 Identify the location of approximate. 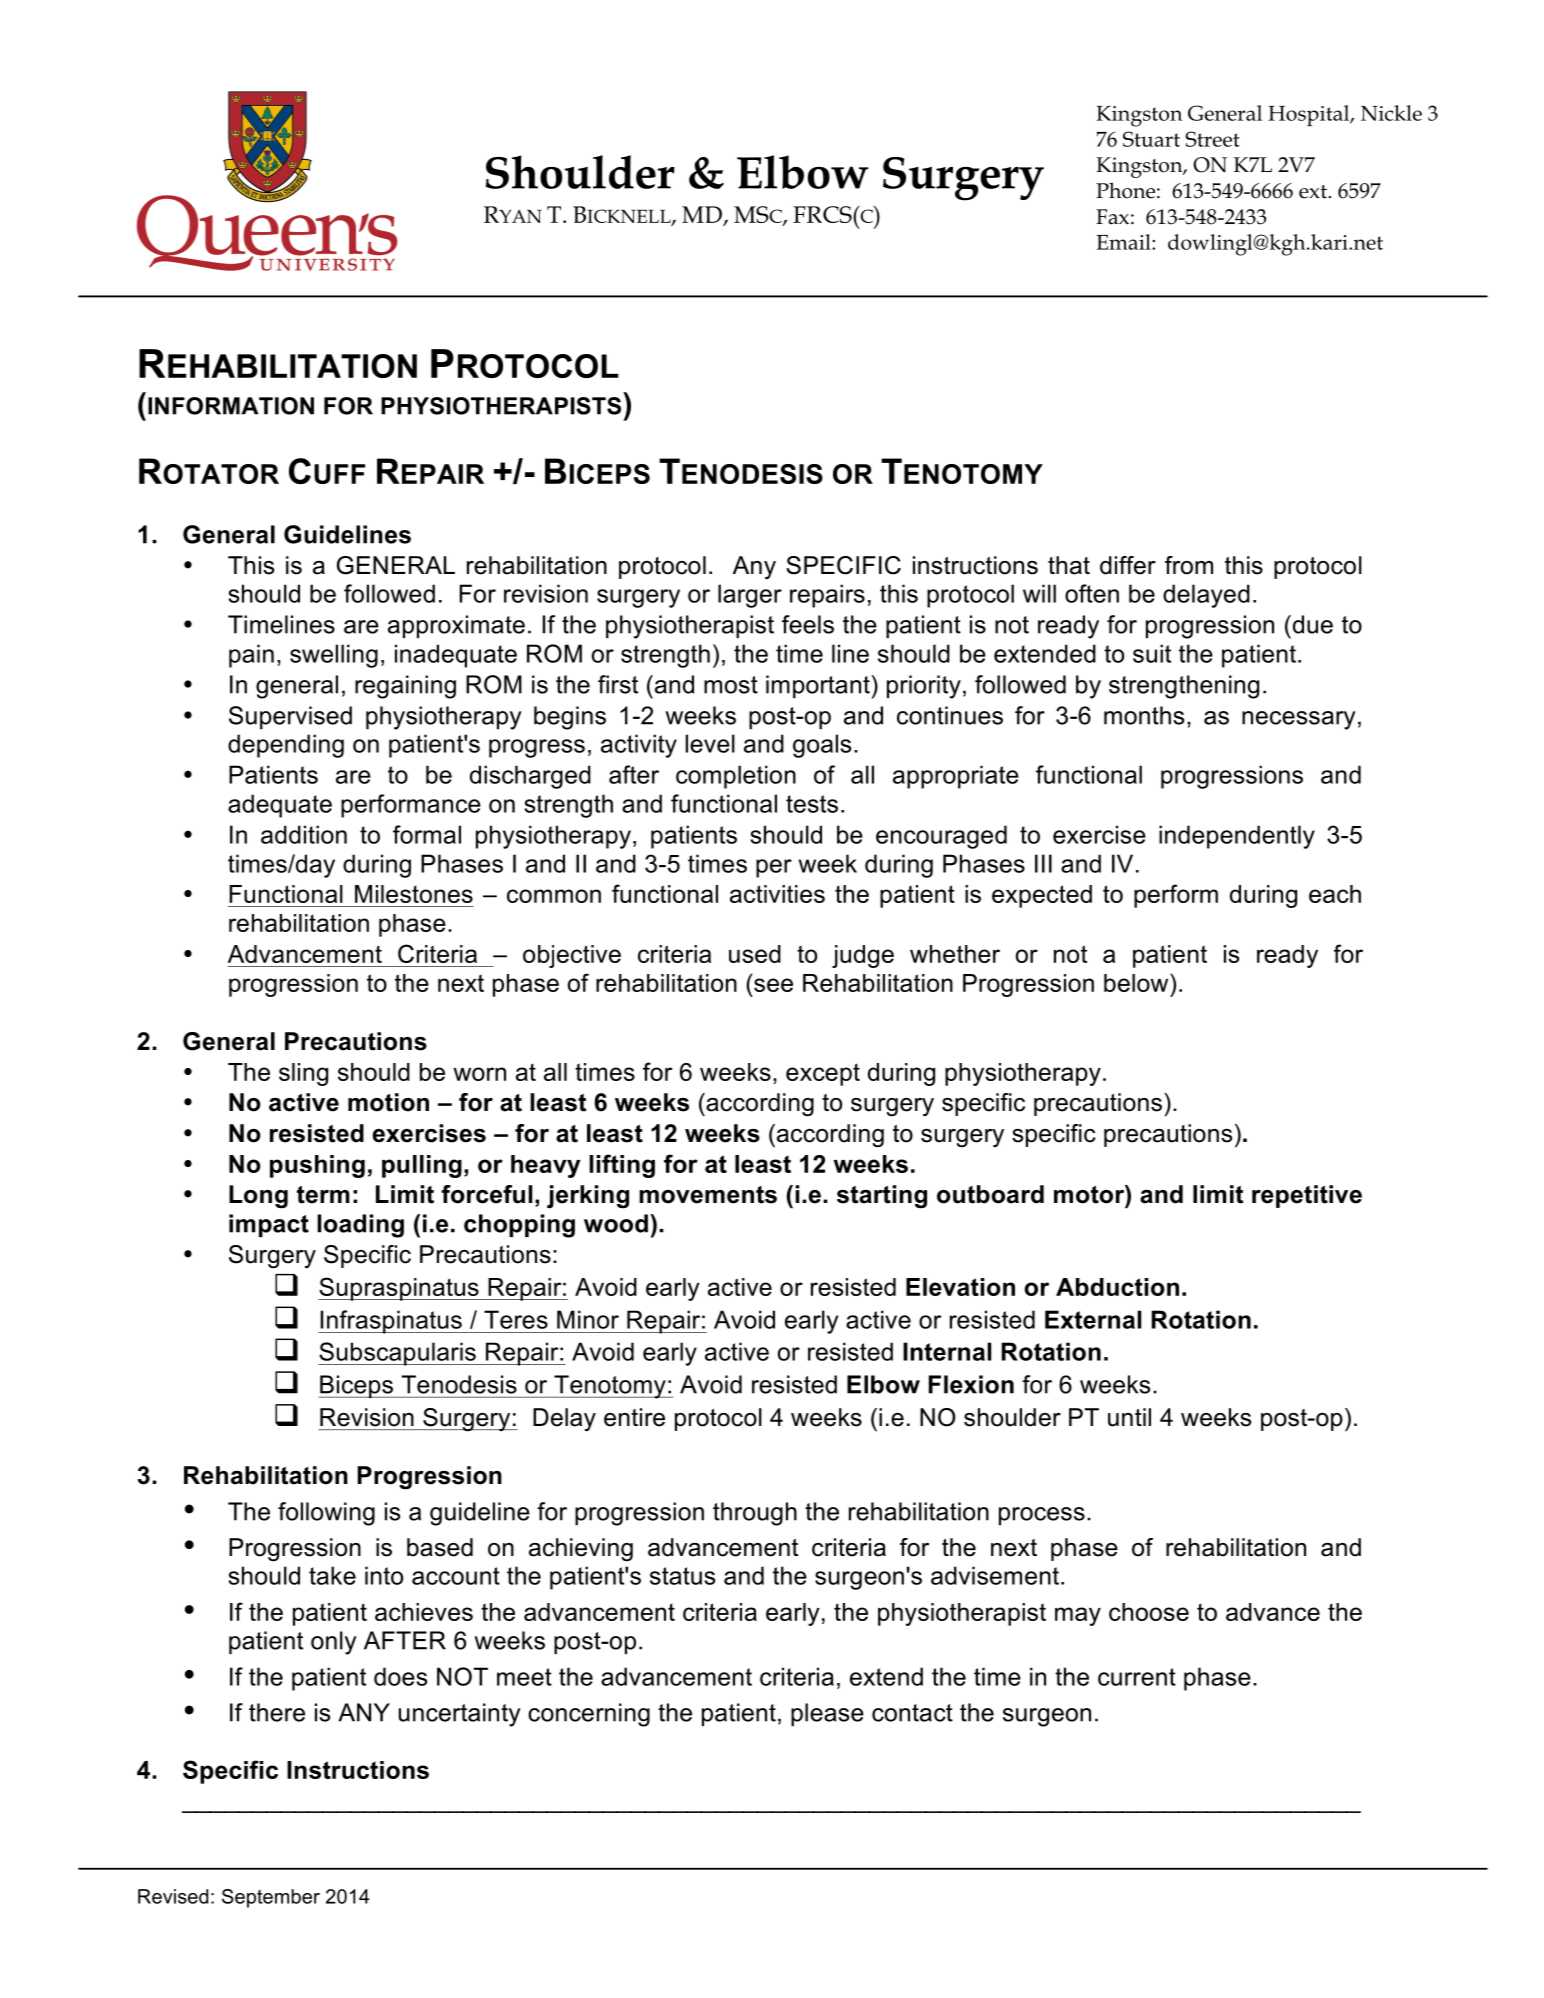
(456, 626).
